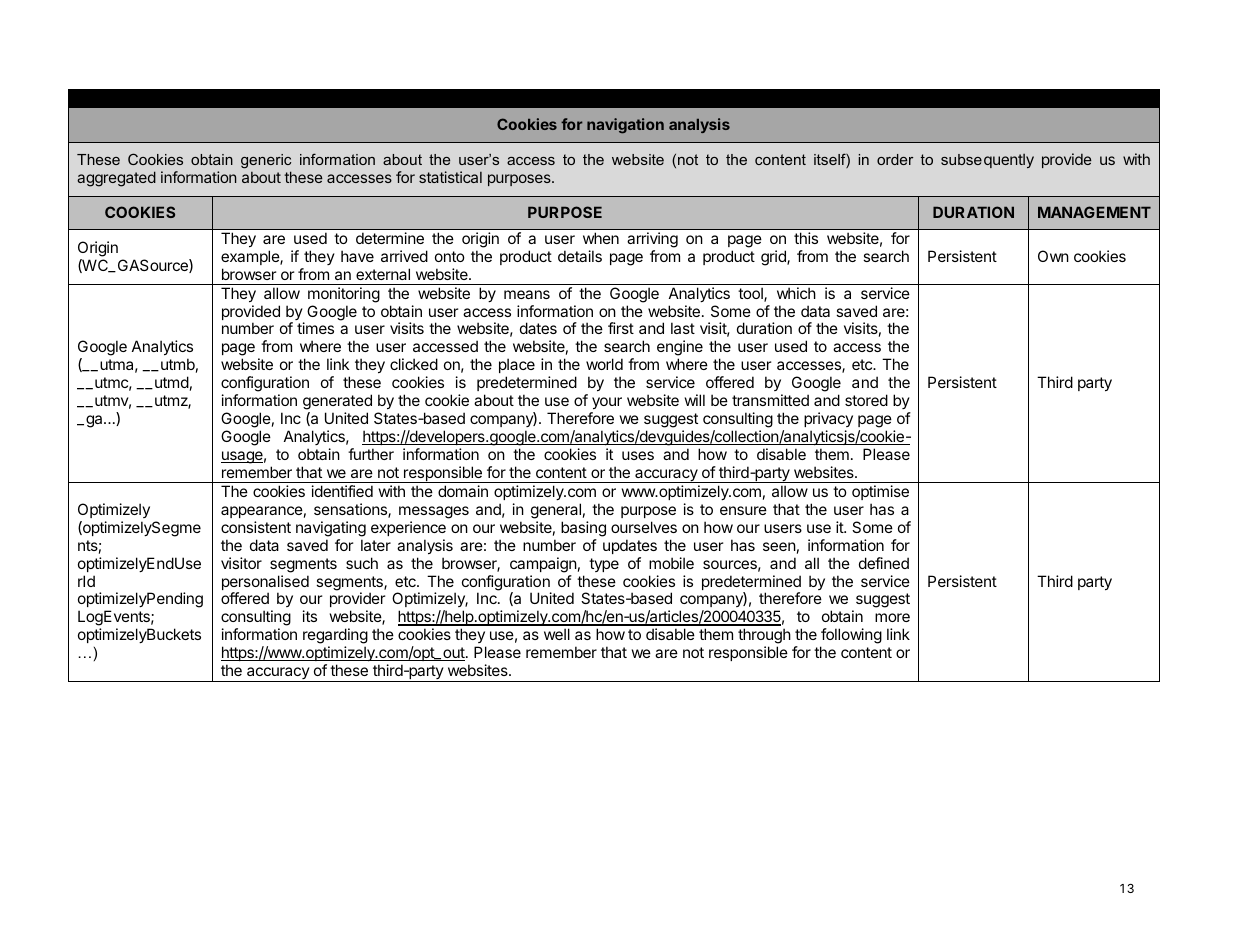  What do you see at coordinates (557, 634) in the image?
I see `well` at bounding box center [557, 634].
